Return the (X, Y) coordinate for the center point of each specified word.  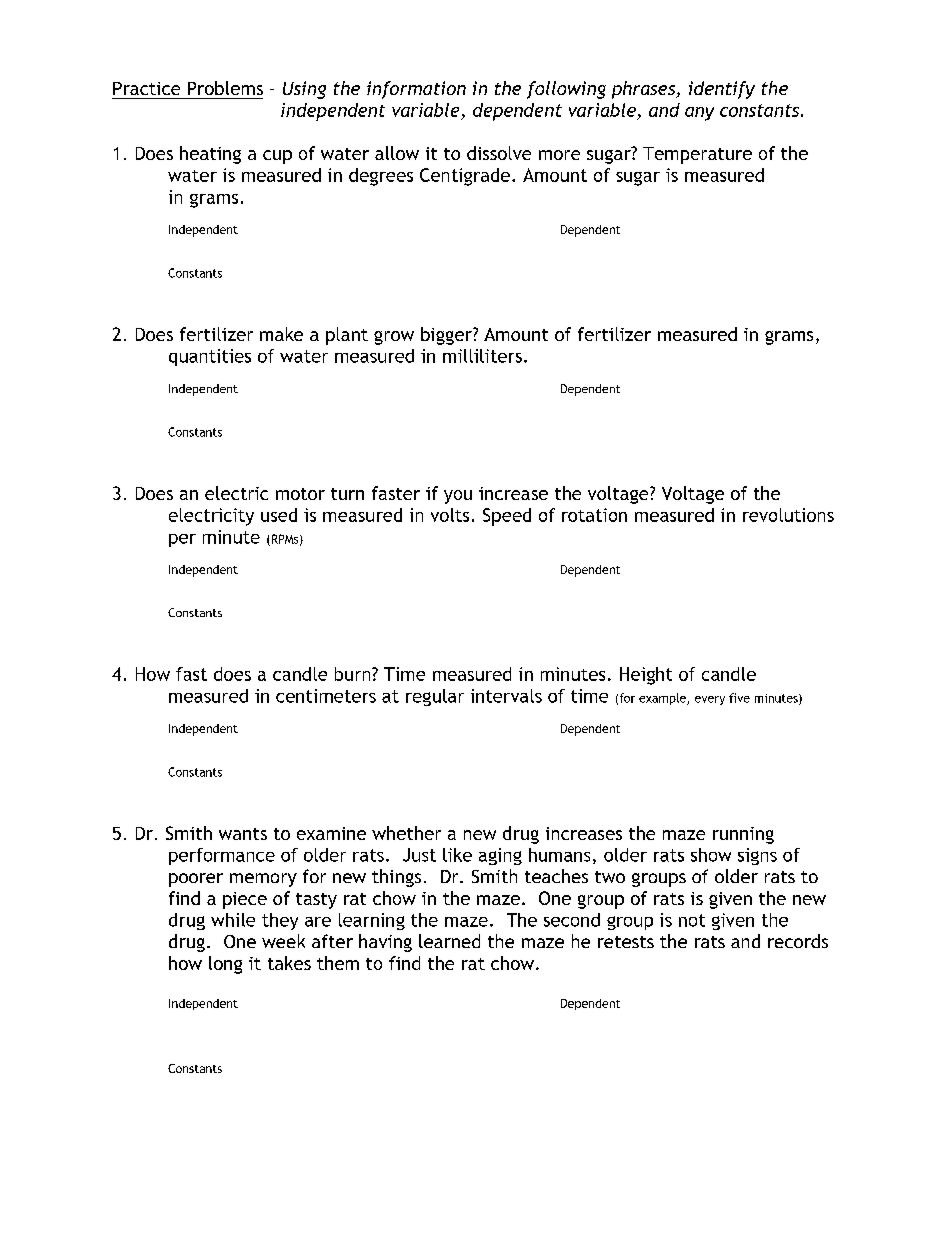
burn (354, 674)
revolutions (788, 515)
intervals (506, 696)
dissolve (499, 153)
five (739, 698)
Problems (225, 88)
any (699, 114)
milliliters (482, 356)
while (233, 920)
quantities (210, 357)
